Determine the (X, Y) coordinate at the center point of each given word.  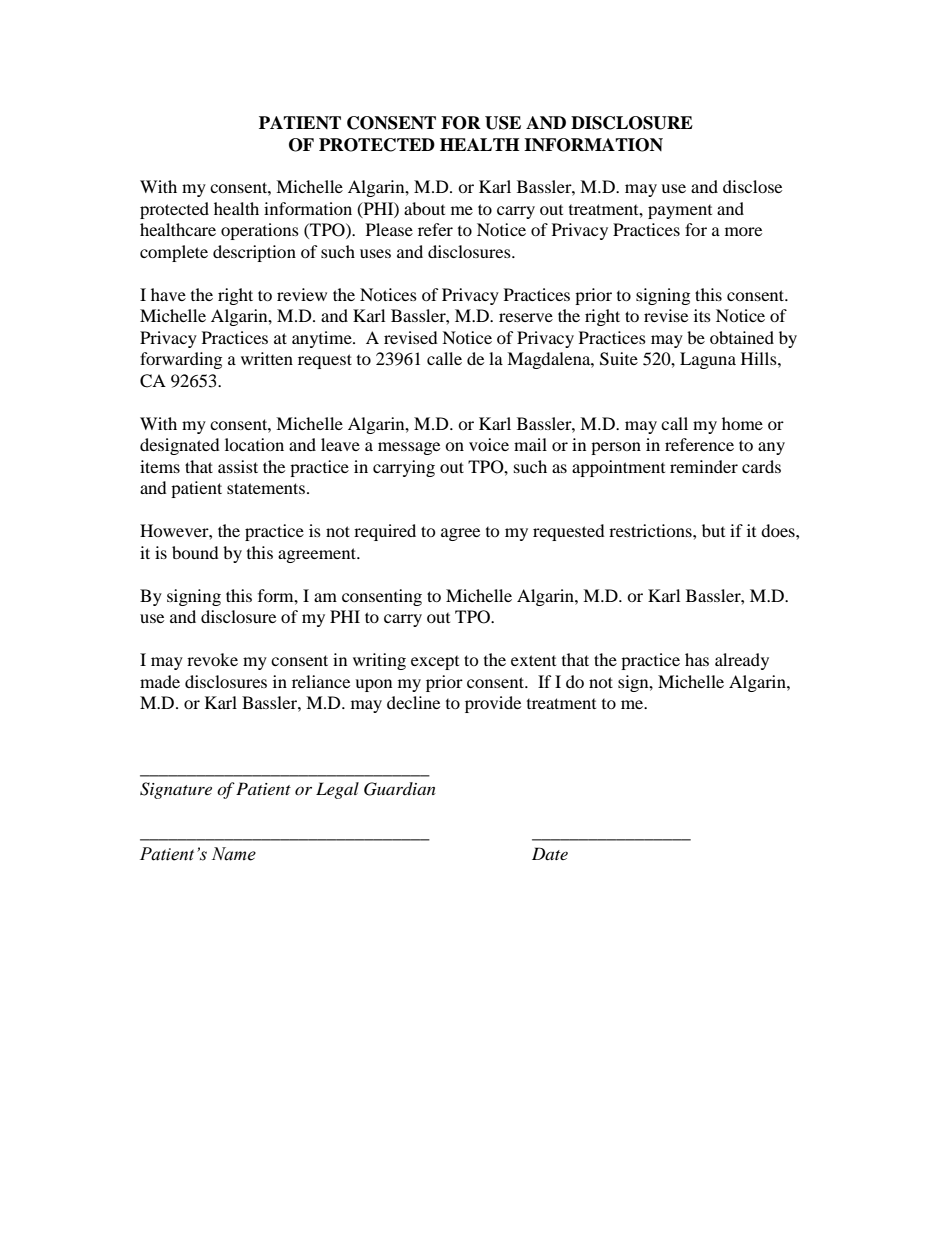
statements (266, 488)
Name (234, 854)
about (424, 208)
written (267, 358)
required (385, 532)
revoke (212, 659)
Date (550, 853)
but (713, 530)
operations (260, 231)
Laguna (708, 360)
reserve (526, 317)
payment (680, 212)
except (435, 663)
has (697, 659)
